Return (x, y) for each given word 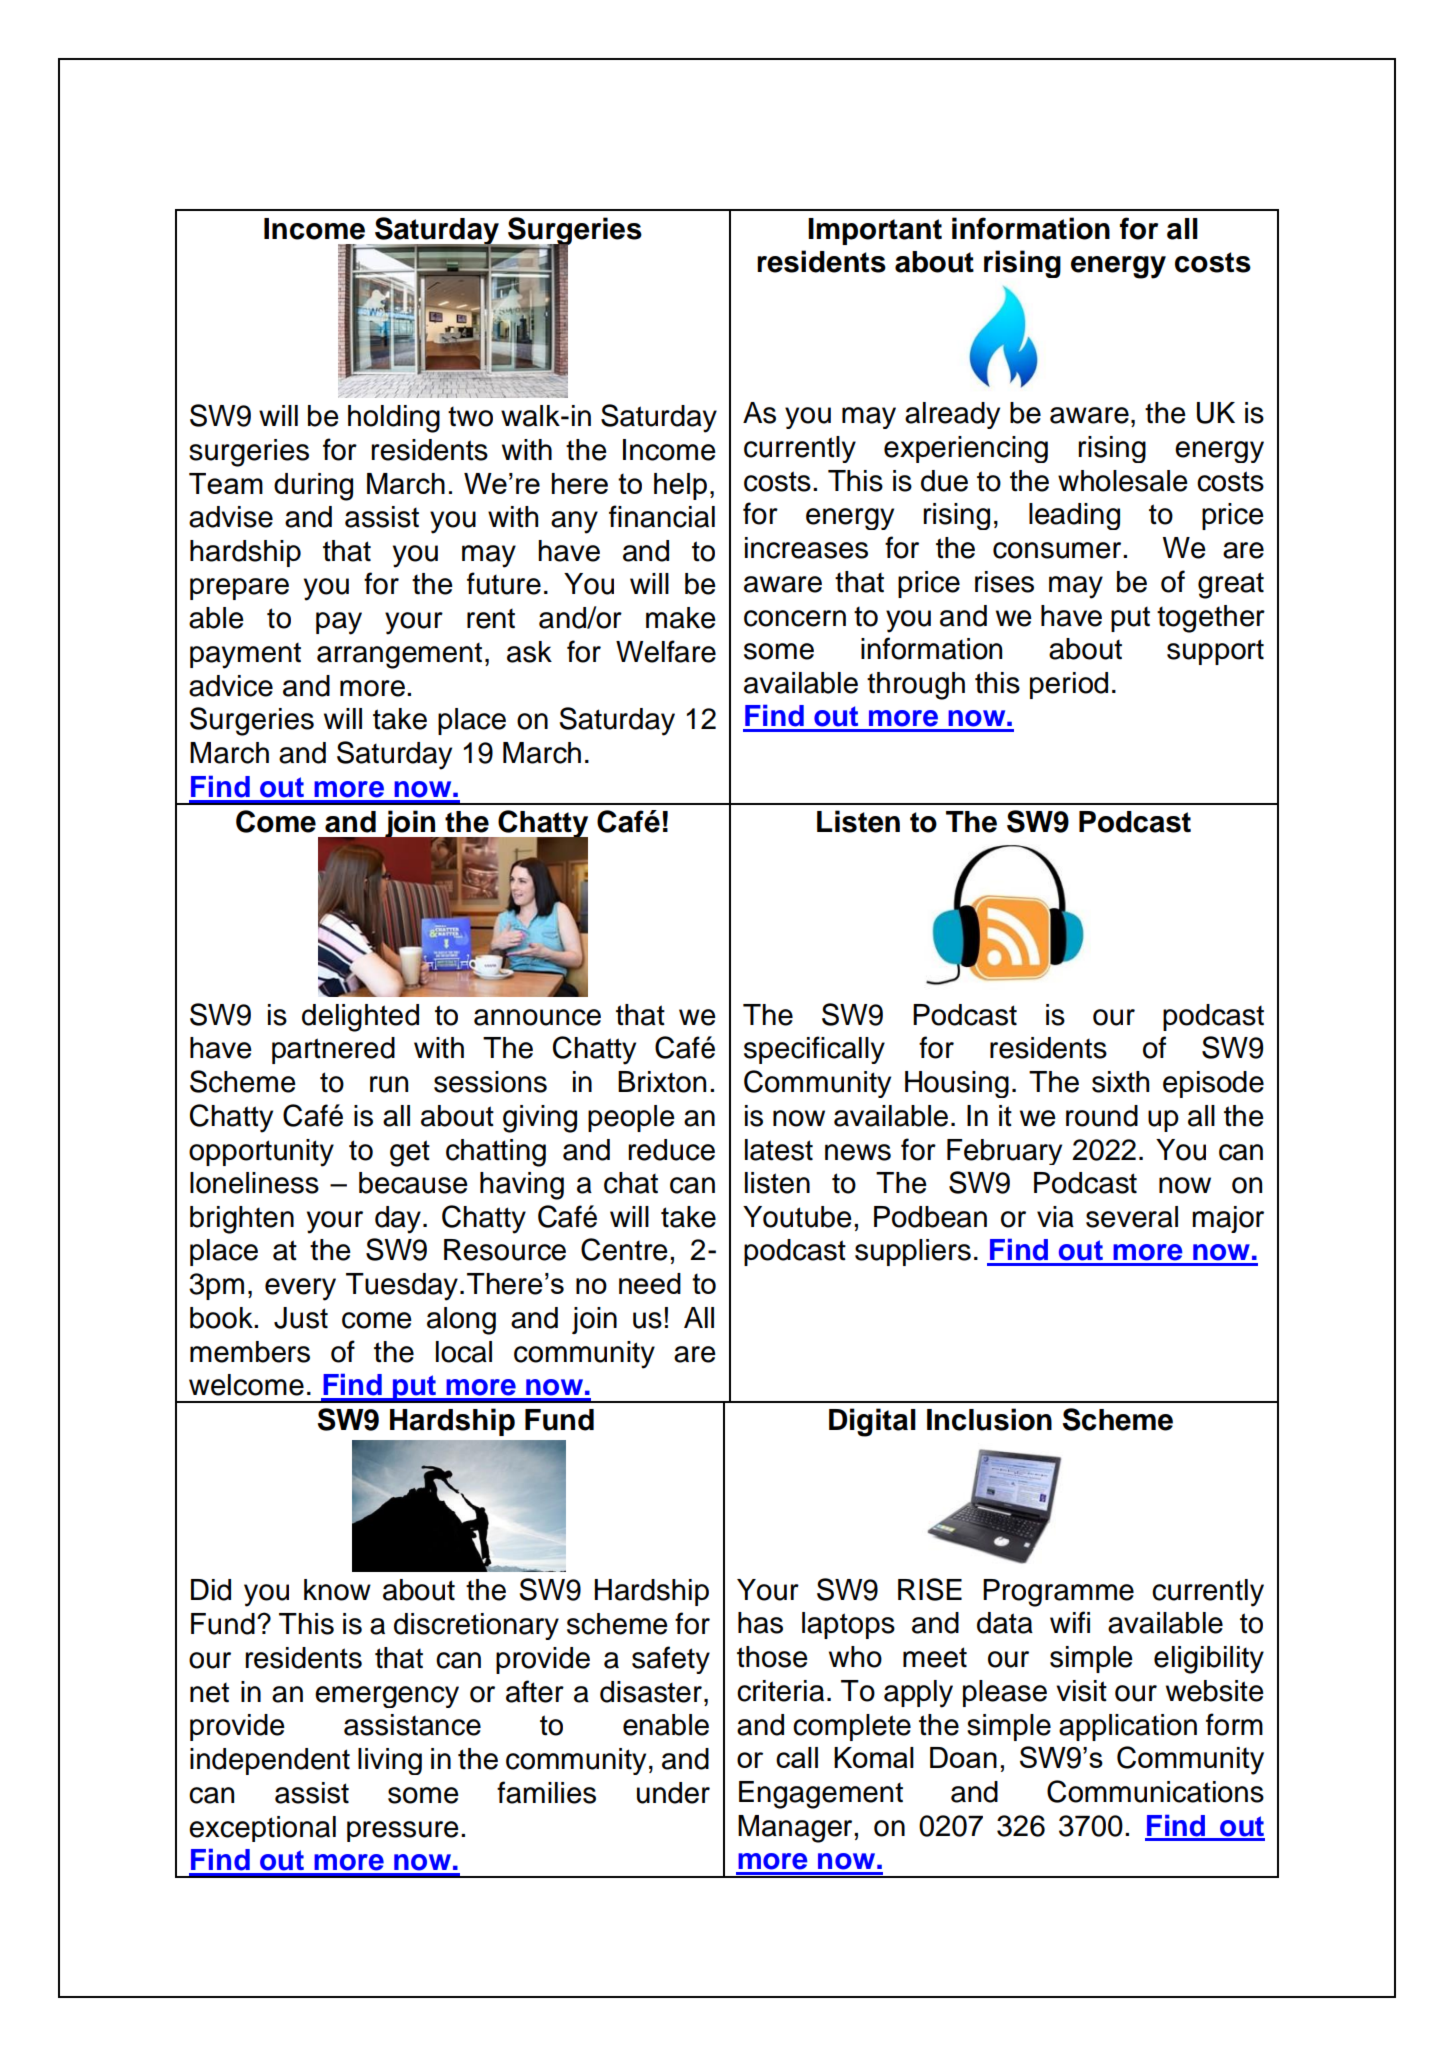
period (1069, 685)
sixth (1120, 1082)
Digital (872, 1422)
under (673, 1793)
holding (394, 419)
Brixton (662, 1082)
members (250, 1352)
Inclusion (989, 1419)
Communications (1155, 1791)
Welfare (666, 651)
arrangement (399, 656)
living (390, 1761)
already (952, 415)
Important (875, 231)
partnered (333, 1050)
